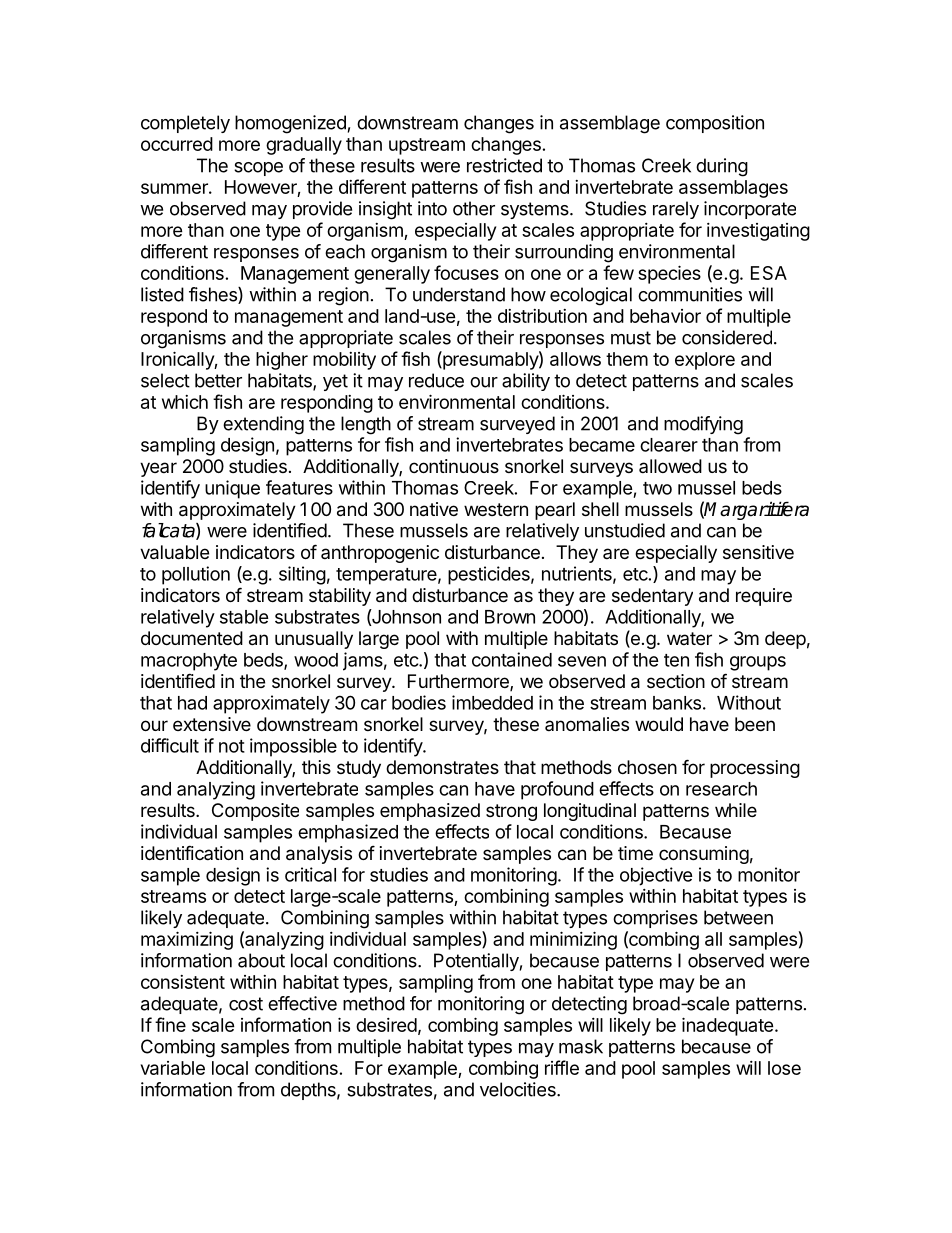  What do you see at coordinates (258, 169) in the screenshot?
I see `scope` at bounding box center [258, 169].
